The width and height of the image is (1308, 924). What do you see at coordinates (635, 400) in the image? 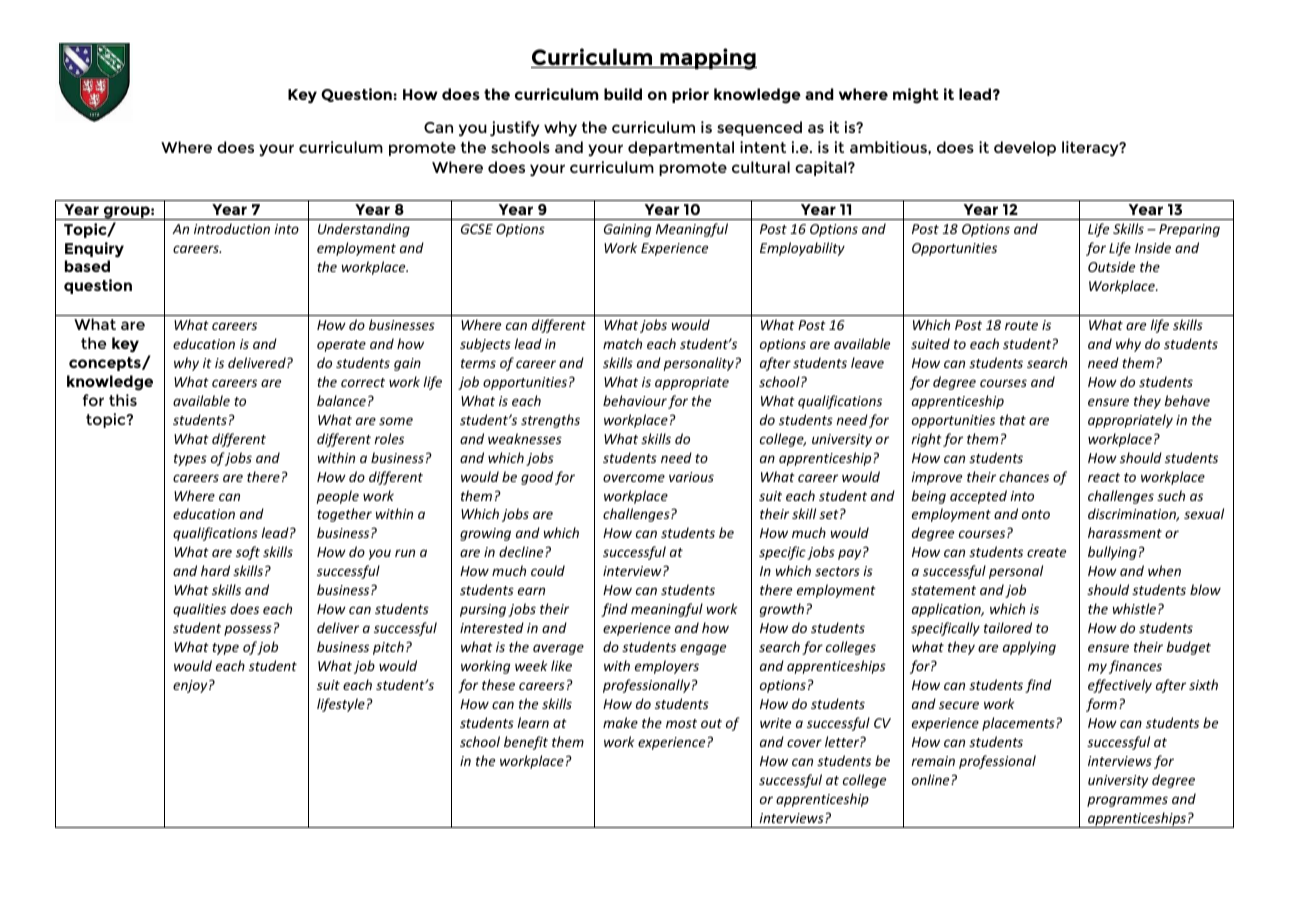
I see `behaviour` at bounding box center [635, 400].
